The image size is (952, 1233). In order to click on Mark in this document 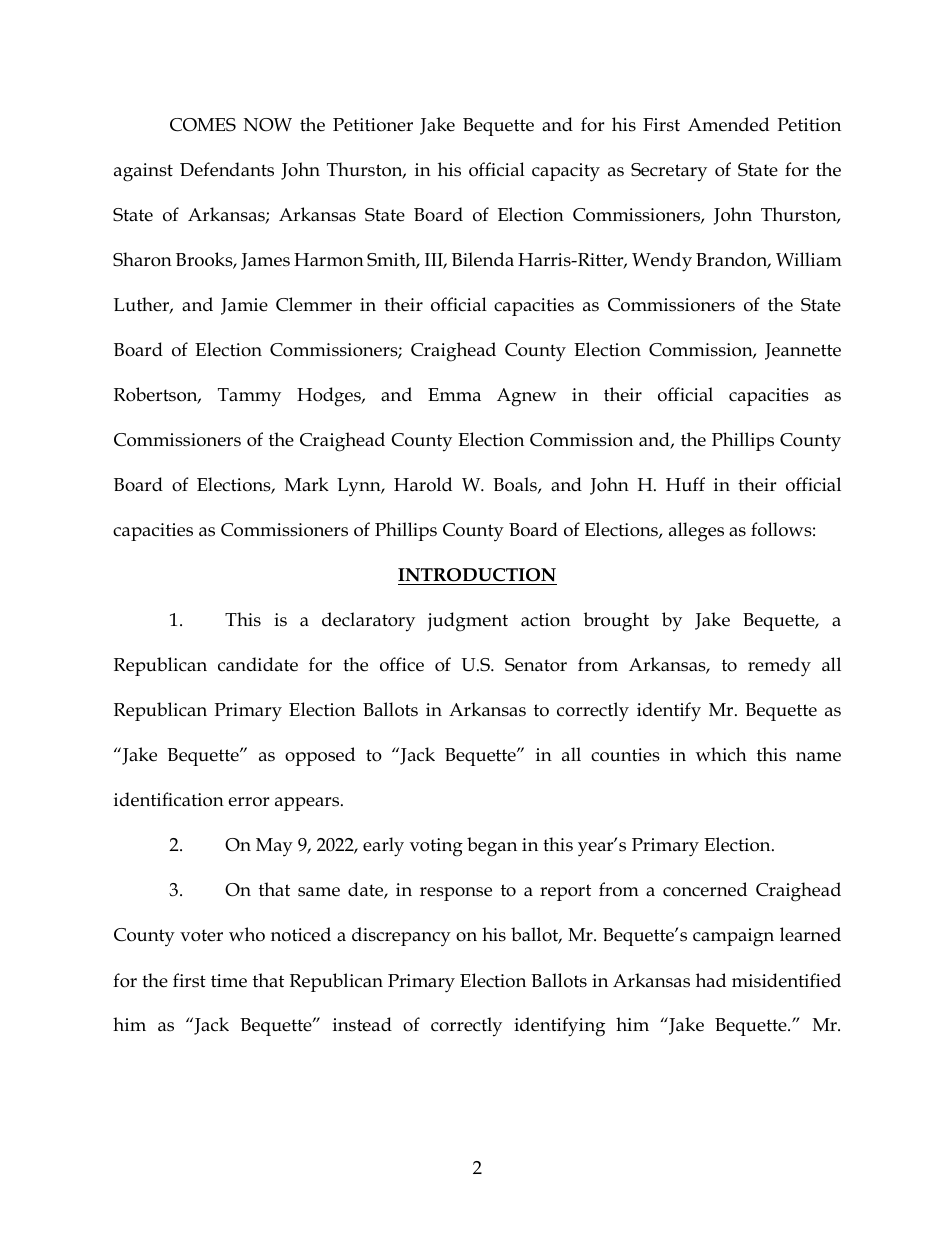, I will do `click(307, 484)`.
